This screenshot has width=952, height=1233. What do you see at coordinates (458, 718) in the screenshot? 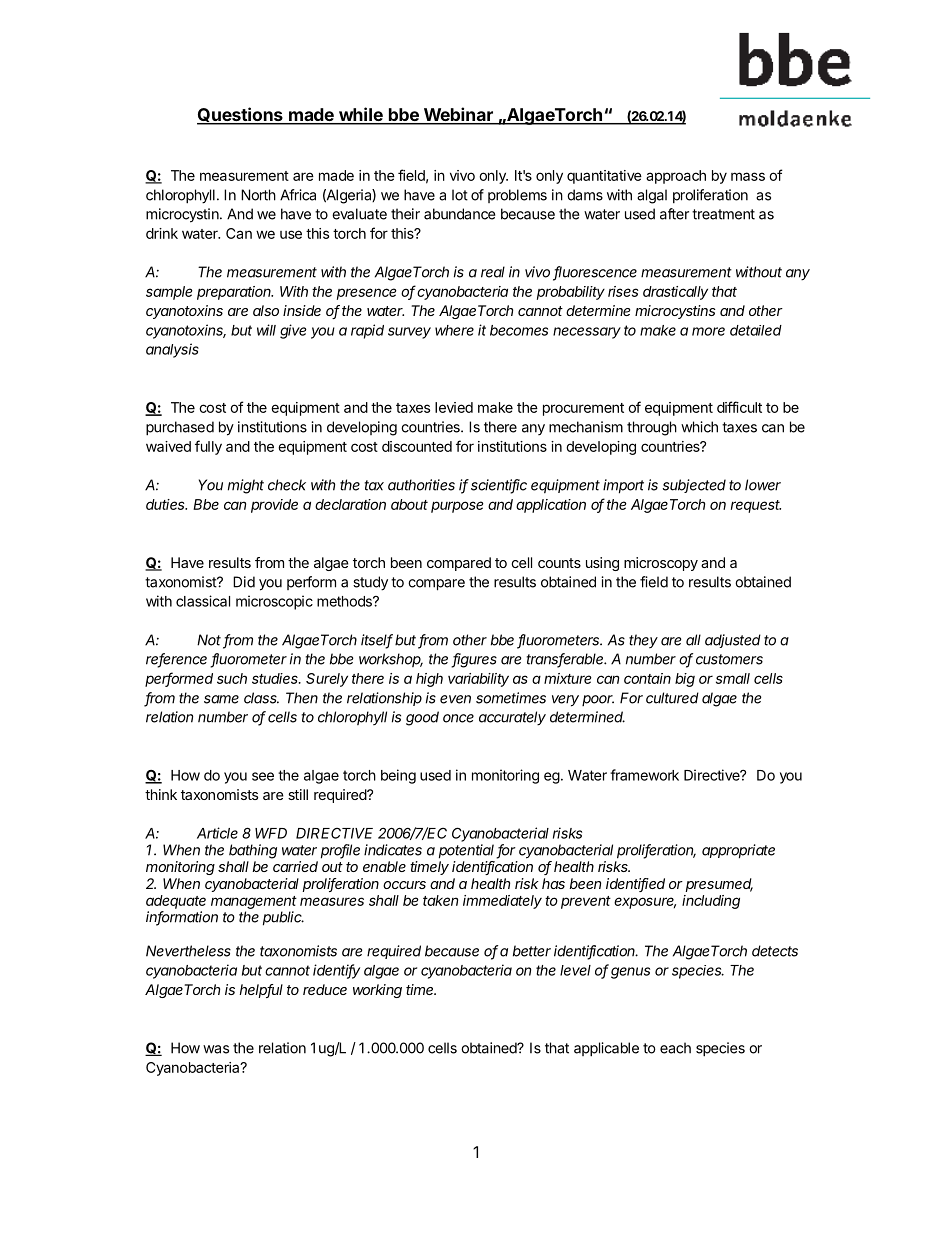
I see `once` at bounding box center [458, 718].
